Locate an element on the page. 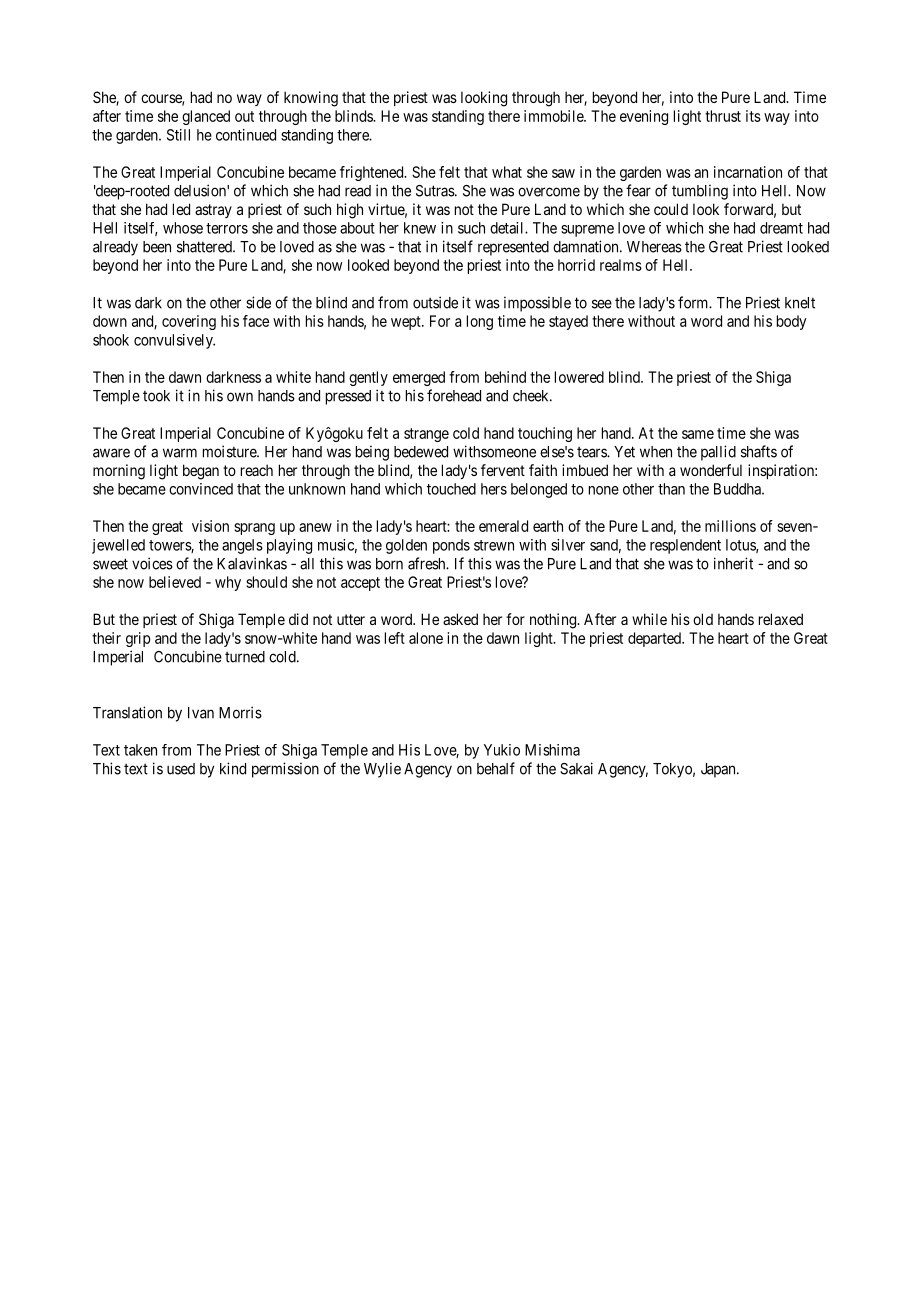  Yukio is located at coordinates (502, 750).
